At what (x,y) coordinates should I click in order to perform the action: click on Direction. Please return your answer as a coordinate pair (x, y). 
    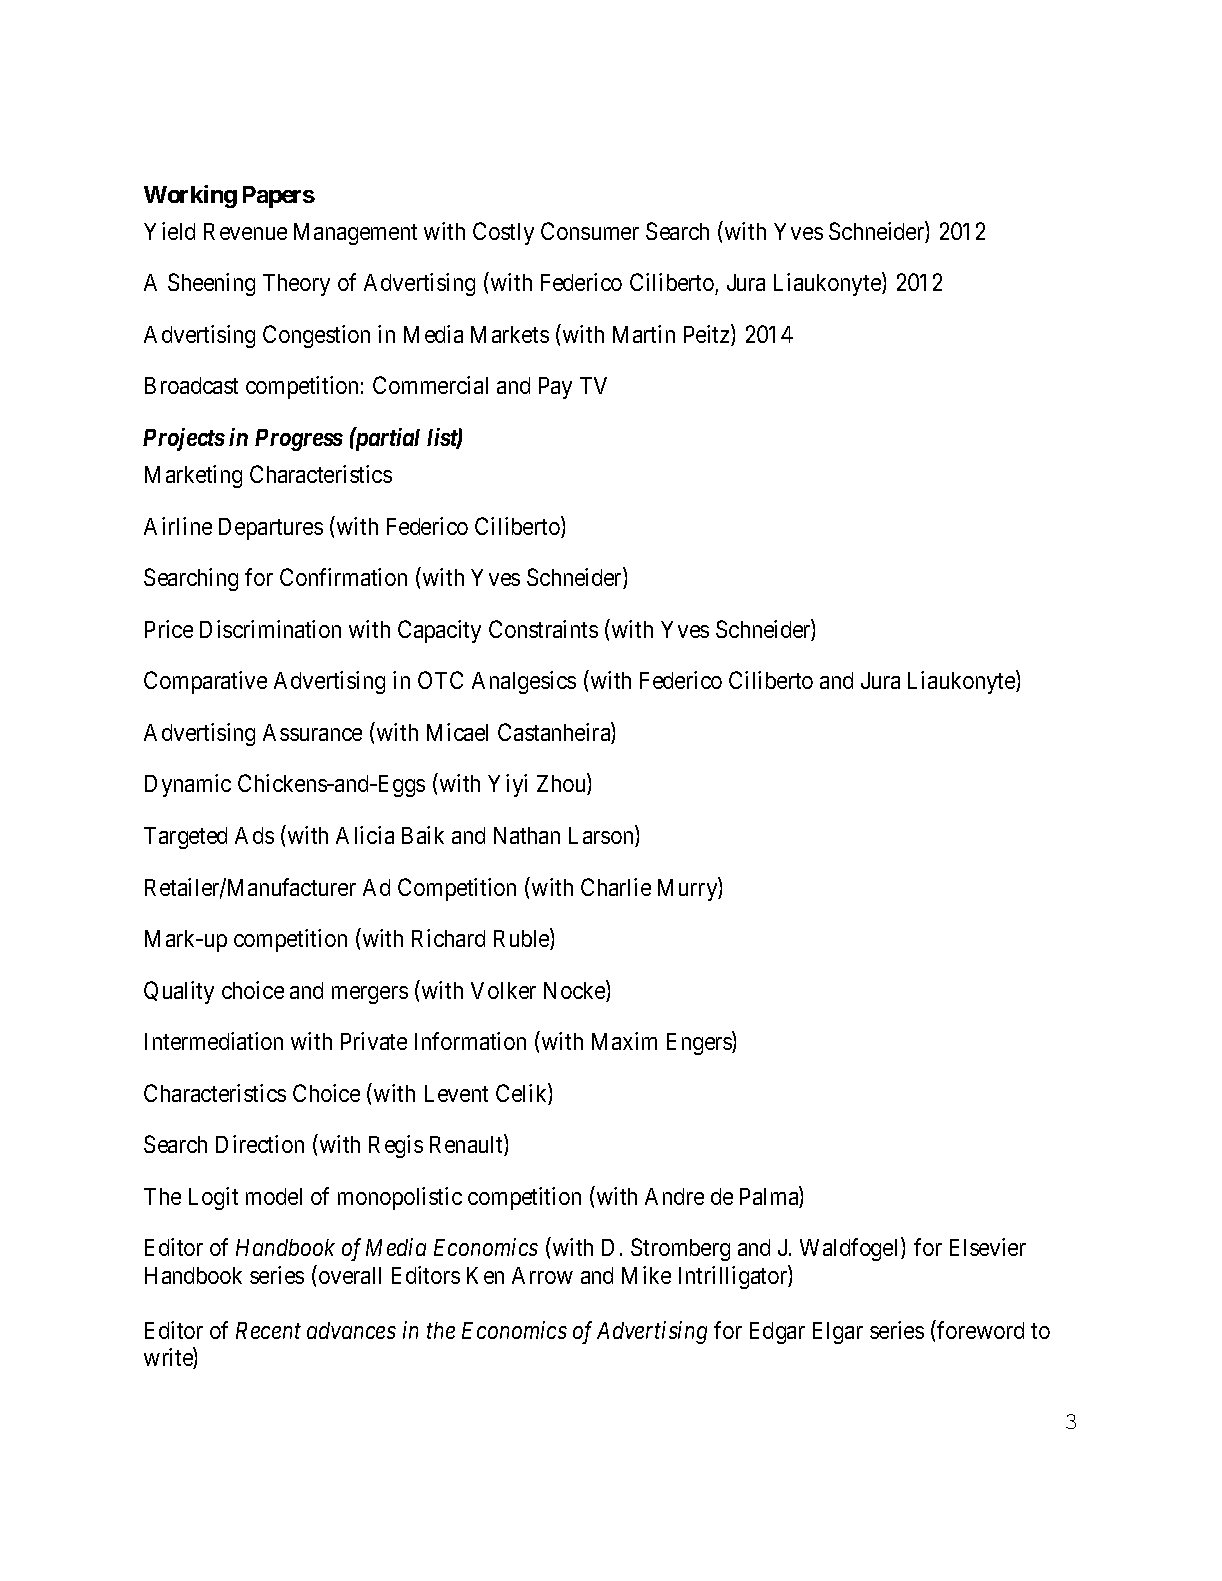
    Looking at the image, I should click on (260, 1144).
